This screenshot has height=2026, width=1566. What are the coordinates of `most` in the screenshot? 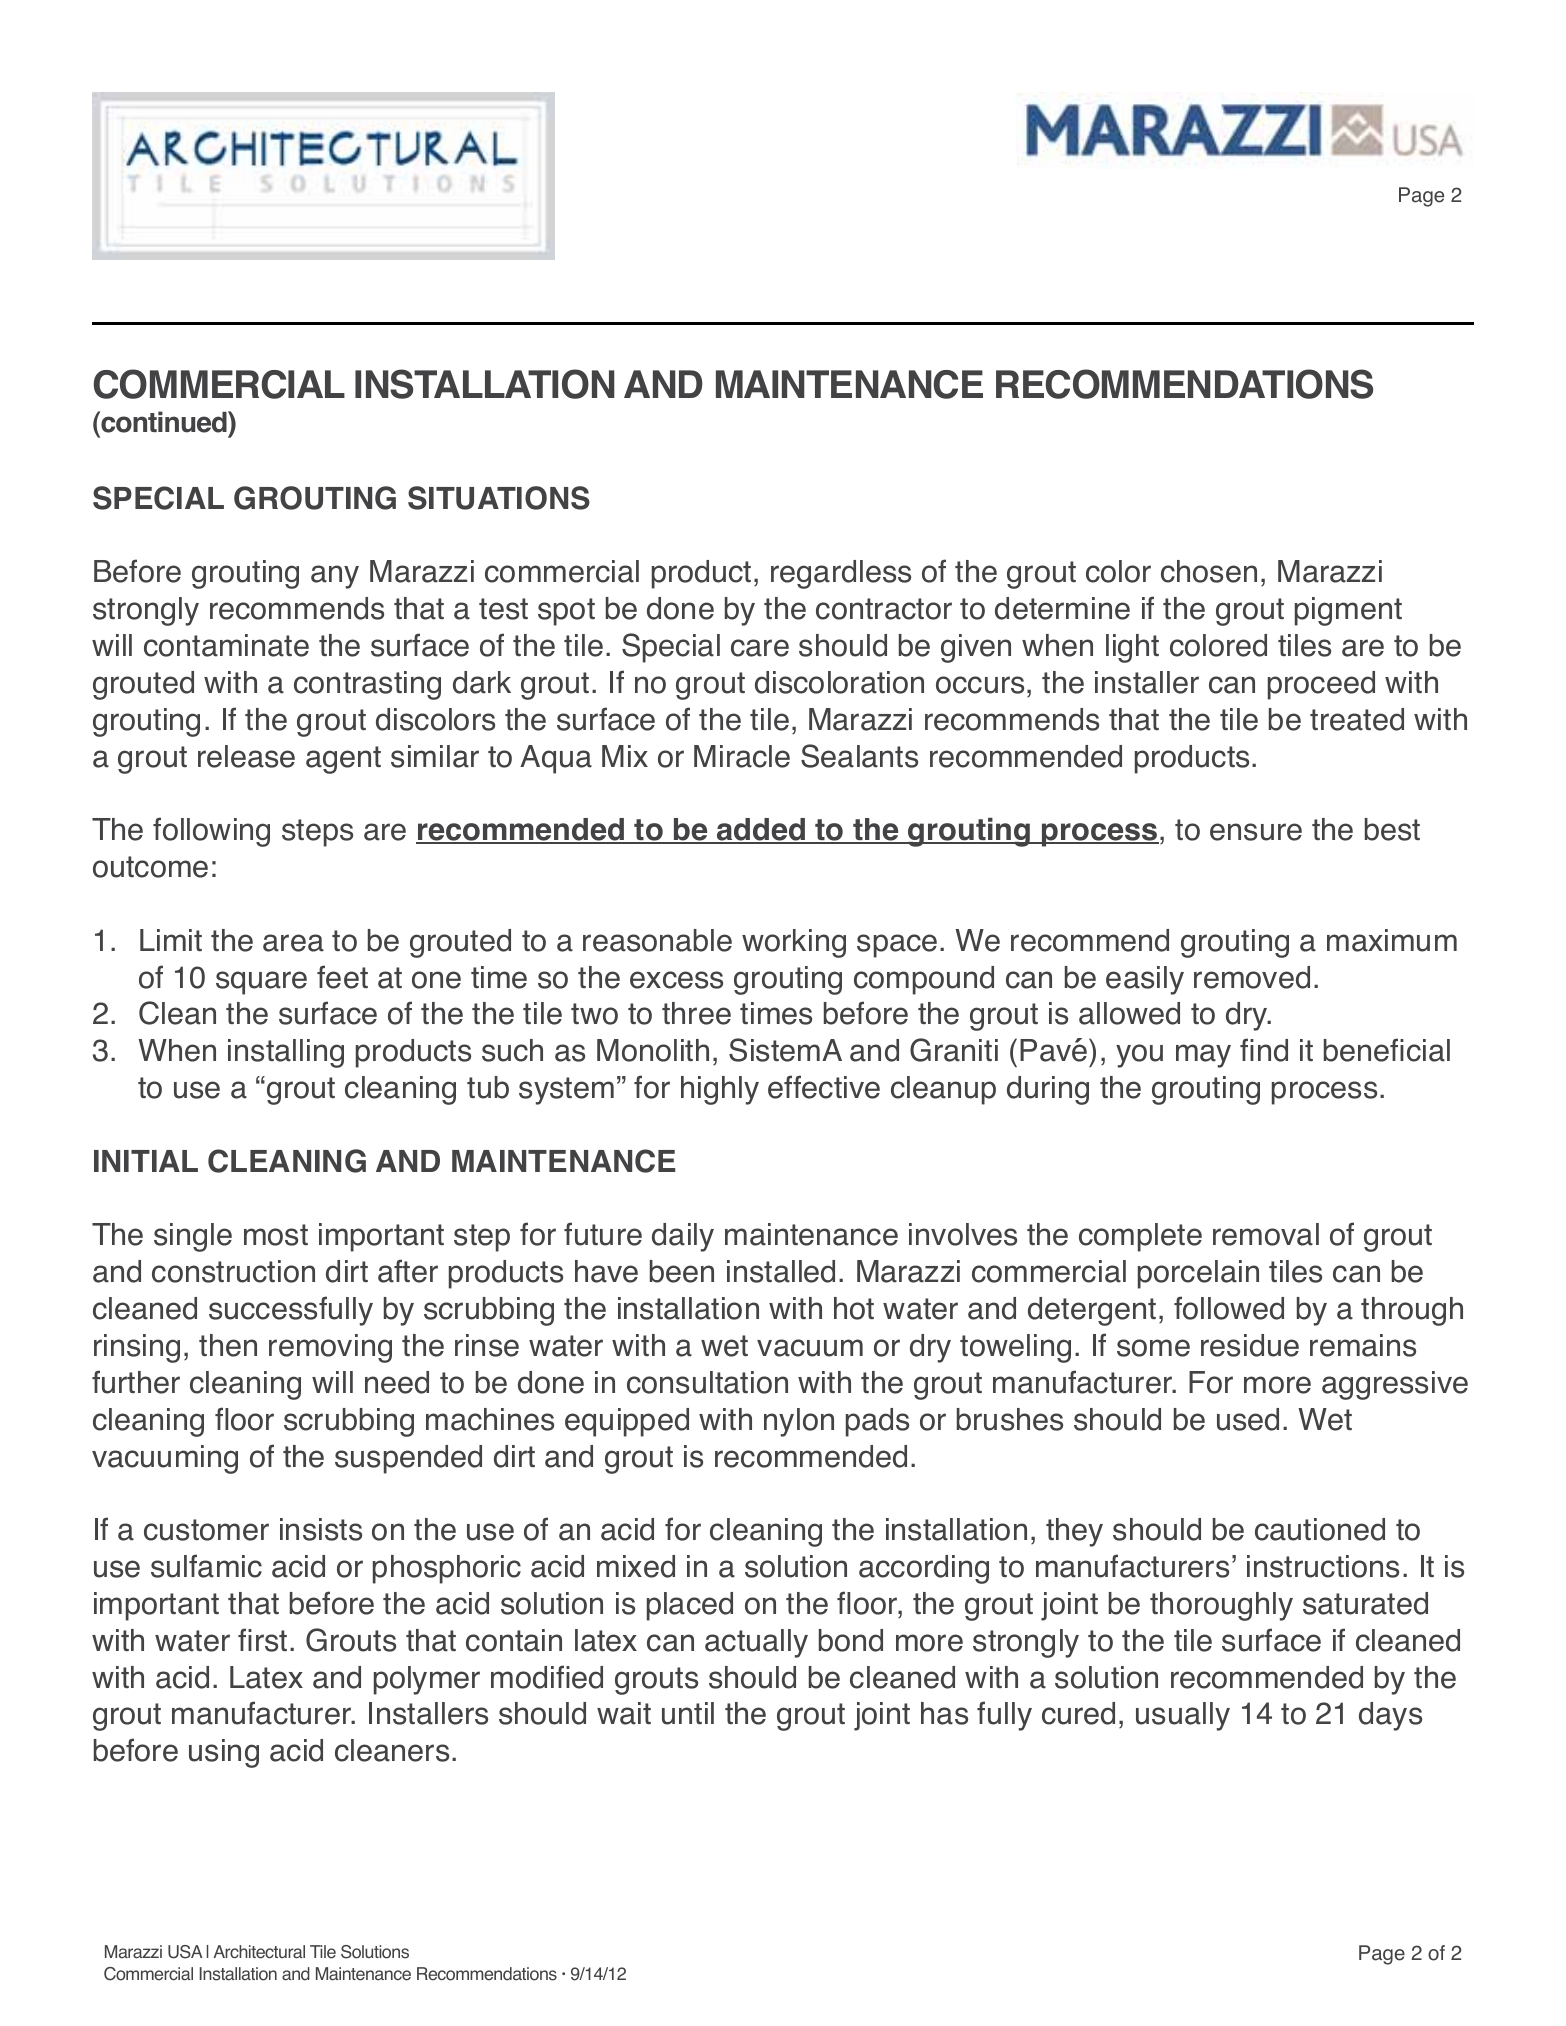 It's located at (276, 1235).
